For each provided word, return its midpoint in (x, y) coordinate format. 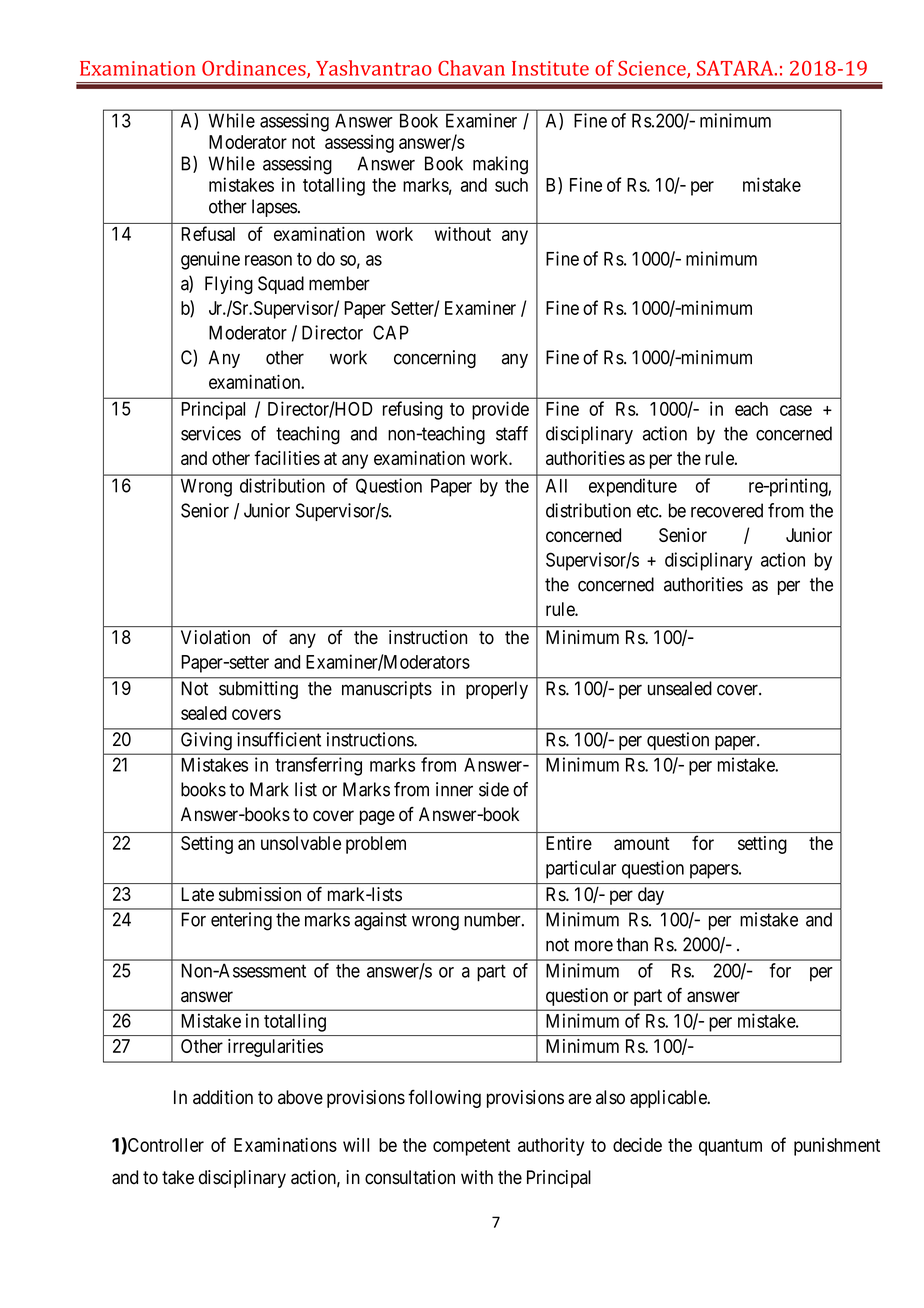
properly (497, 690)
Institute (550, 68)
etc (648, 511)
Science (653, 69)
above (300, 1097)
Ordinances (255, 69)
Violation (215, 637)
